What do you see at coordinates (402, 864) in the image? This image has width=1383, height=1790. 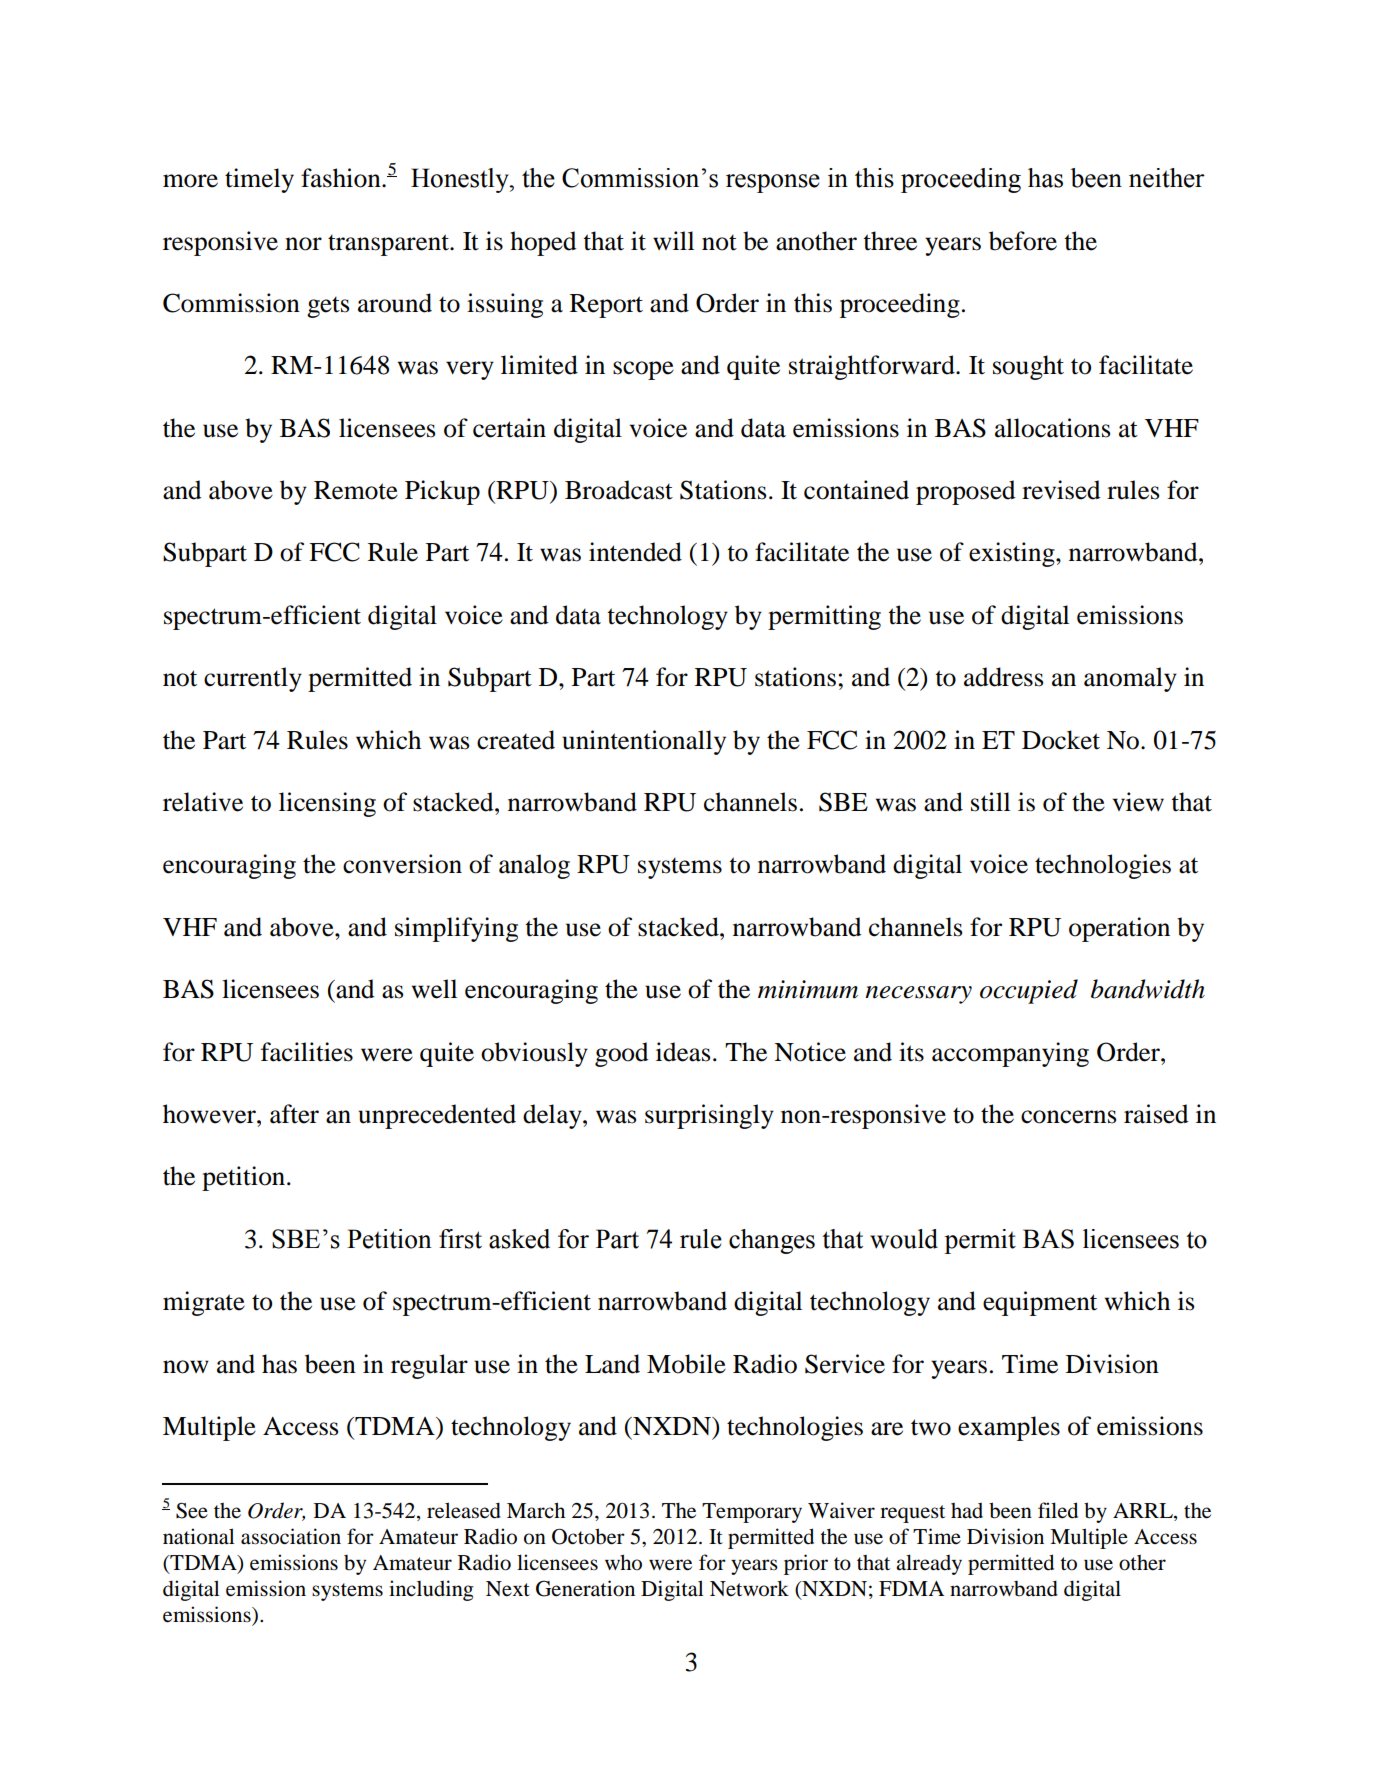 I see `conversion` at bounding box center [402, 864].
